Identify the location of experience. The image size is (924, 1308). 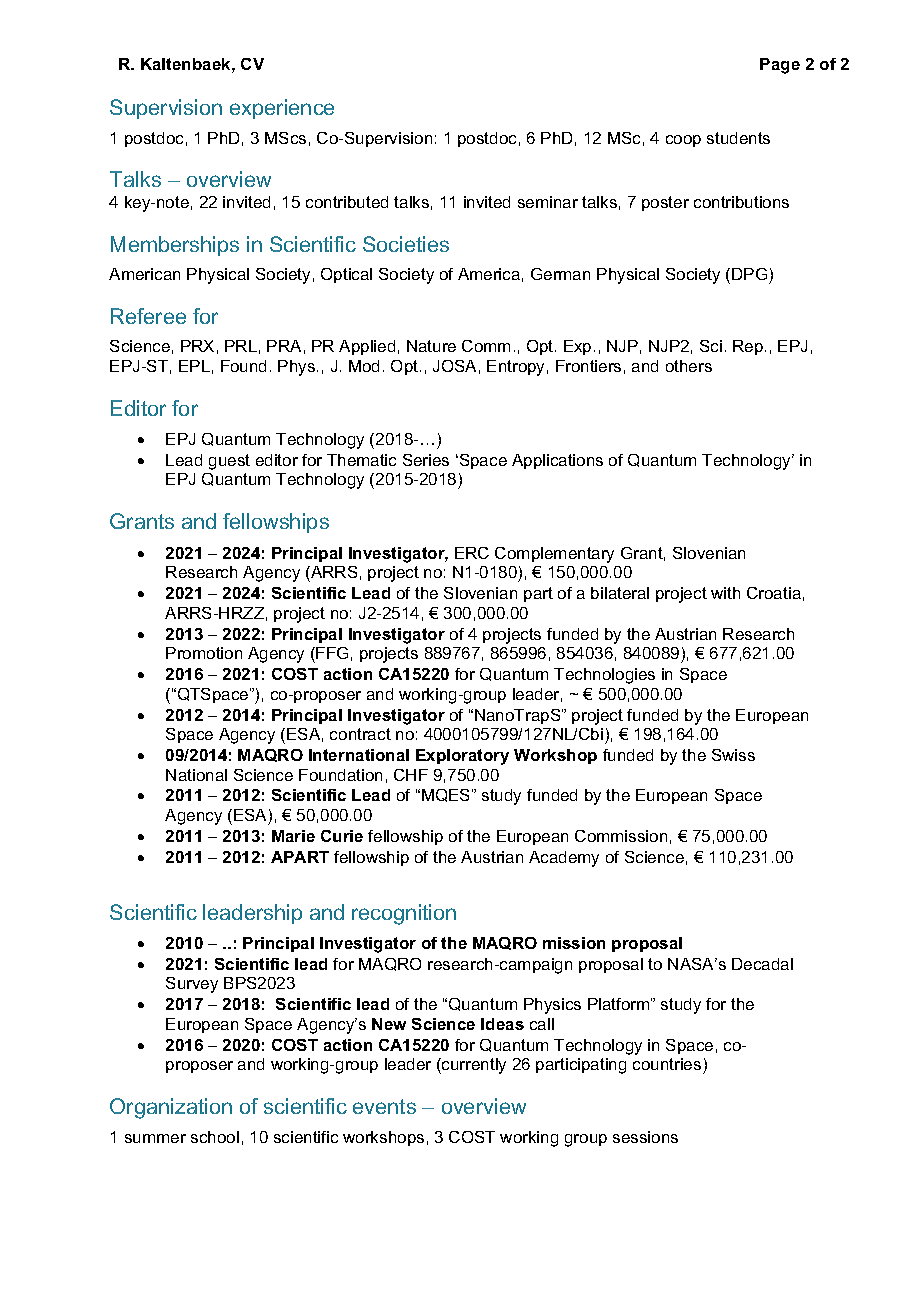
(282, 109).
